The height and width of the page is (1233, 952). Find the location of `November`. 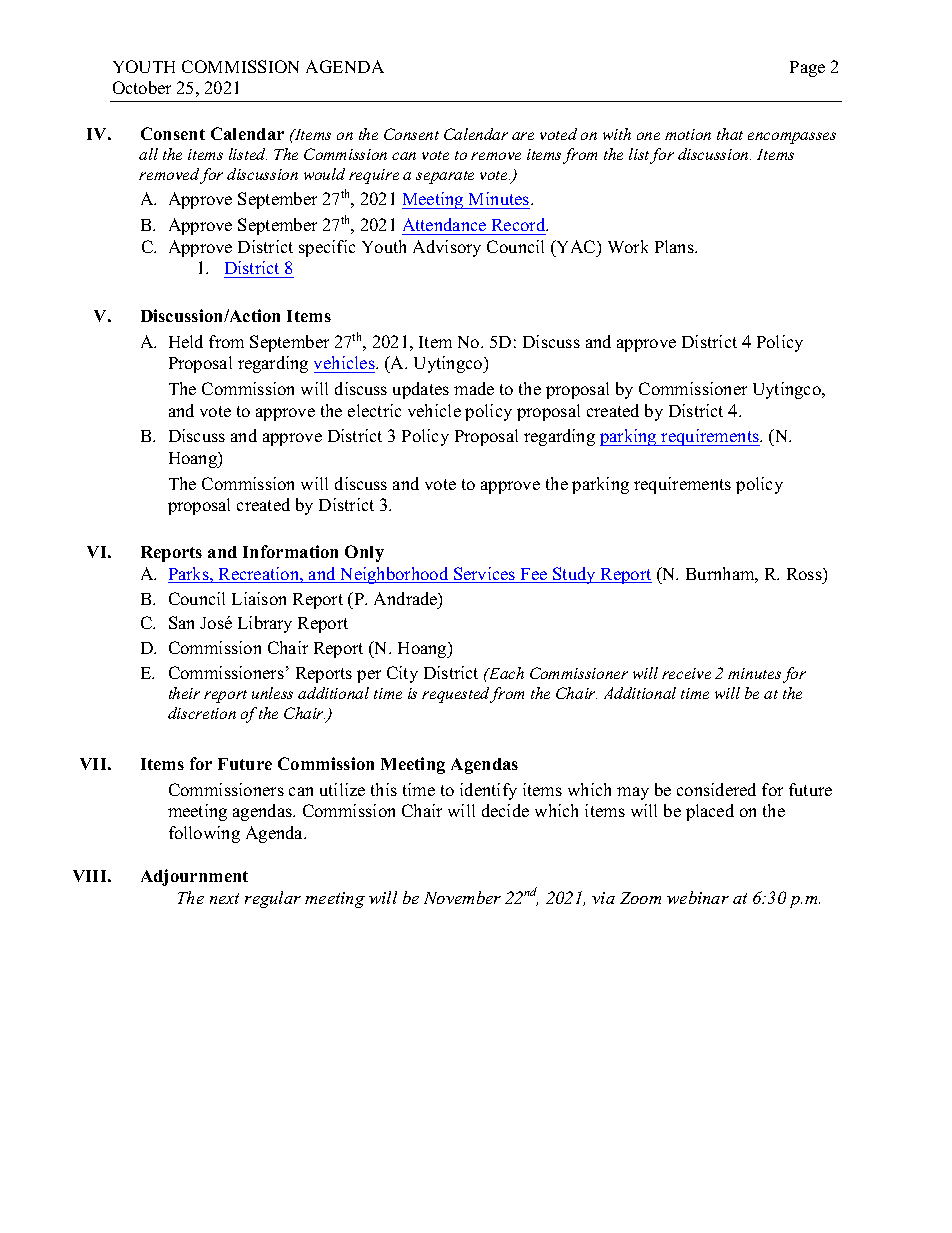

November is located at coordinates (462, 897).
